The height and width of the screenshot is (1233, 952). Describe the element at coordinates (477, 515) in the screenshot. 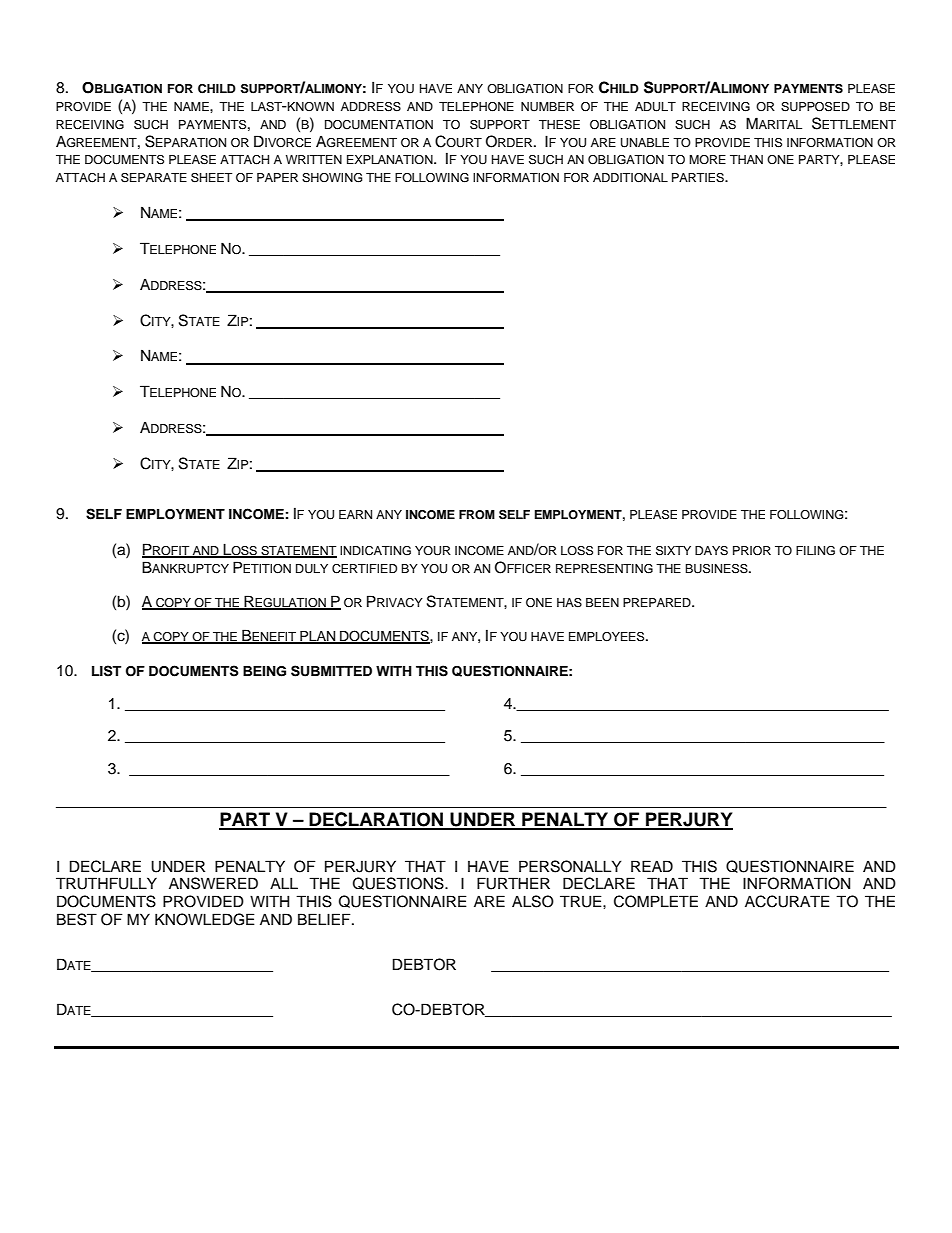

I see `FROM` at that location.
